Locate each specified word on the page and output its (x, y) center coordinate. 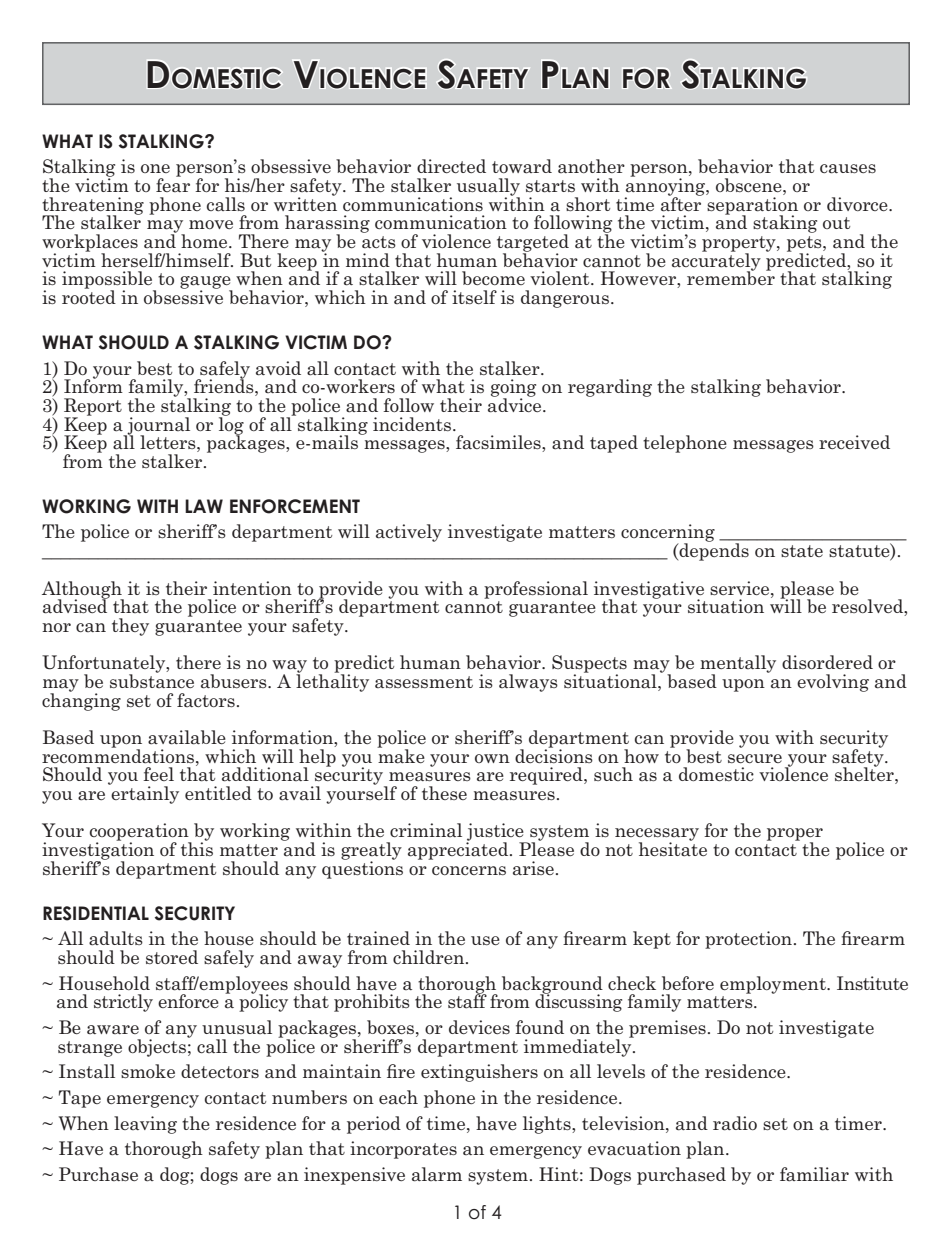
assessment (424, 682)
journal (157, 427)
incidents (412, 424)
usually (488, 188)
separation (752, 205)
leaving (145, 1125)
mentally (738, 665)
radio (735, 1123)
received (854, 442)
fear (173, 184)
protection (748, 940)
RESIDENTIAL (96, 913)
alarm (437, 1174)
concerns (469, 870)
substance (152, 680)
